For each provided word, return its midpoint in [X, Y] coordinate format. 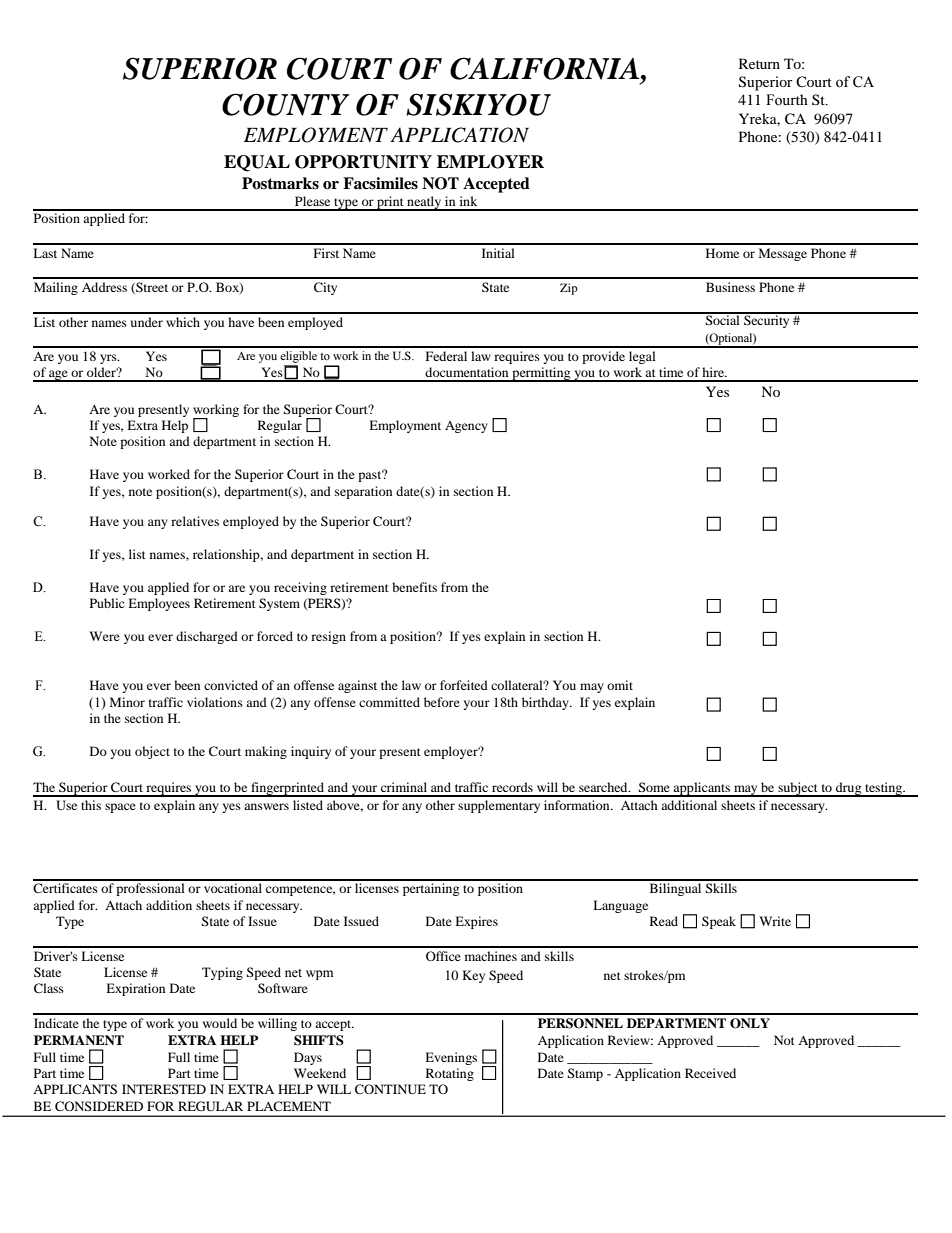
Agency [466, 427]
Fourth [787, 100]
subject [798, 789]
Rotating [450, 1074]
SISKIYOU [478, 104]
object [152, 752]
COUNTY [285, 104]
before [442, 702]
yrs [109, 359]
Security [767, 320]
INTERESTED [164, 1089]
